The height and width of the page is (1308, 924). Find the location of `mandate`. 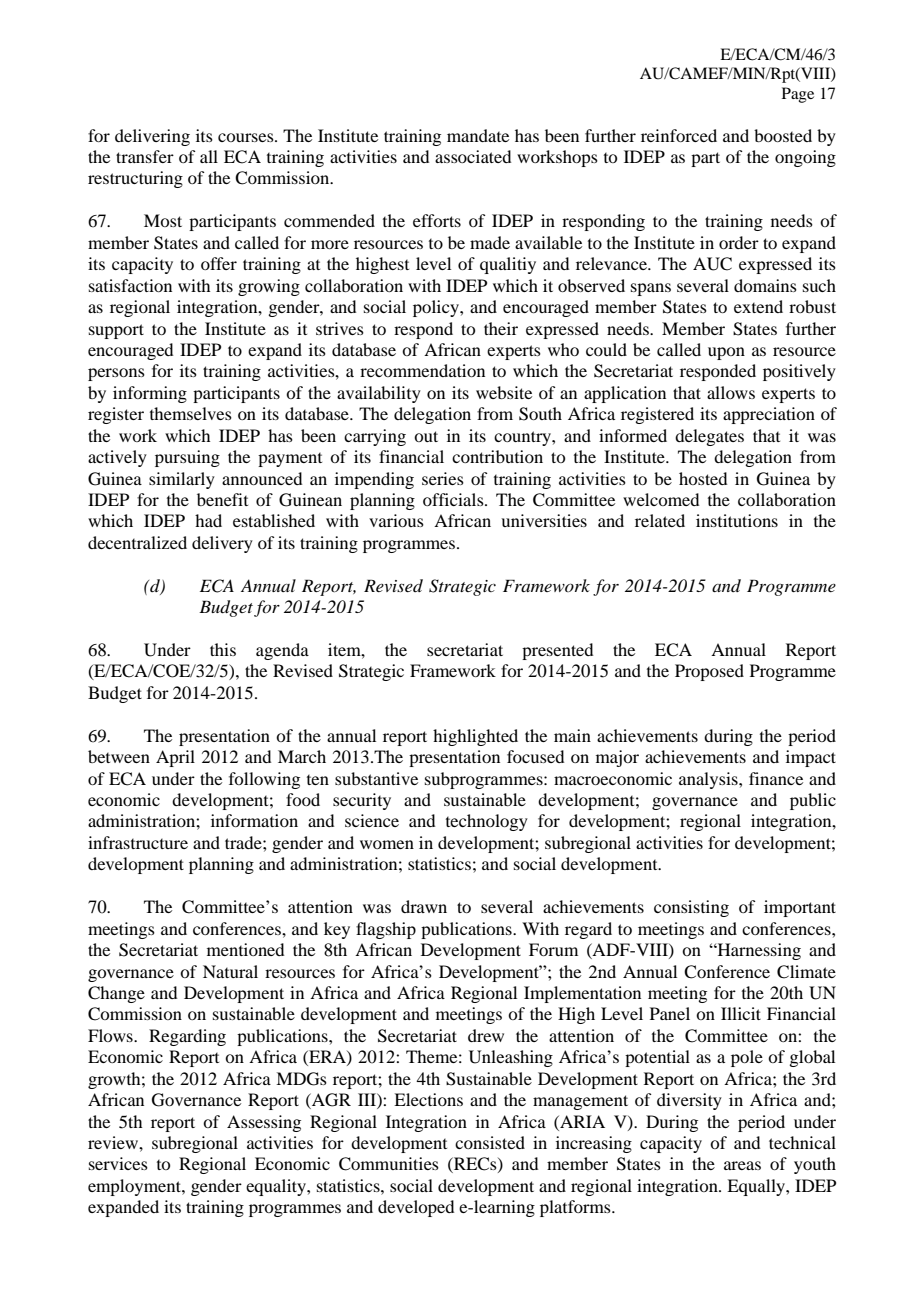

mandate is located at coordinates (478, 135).
